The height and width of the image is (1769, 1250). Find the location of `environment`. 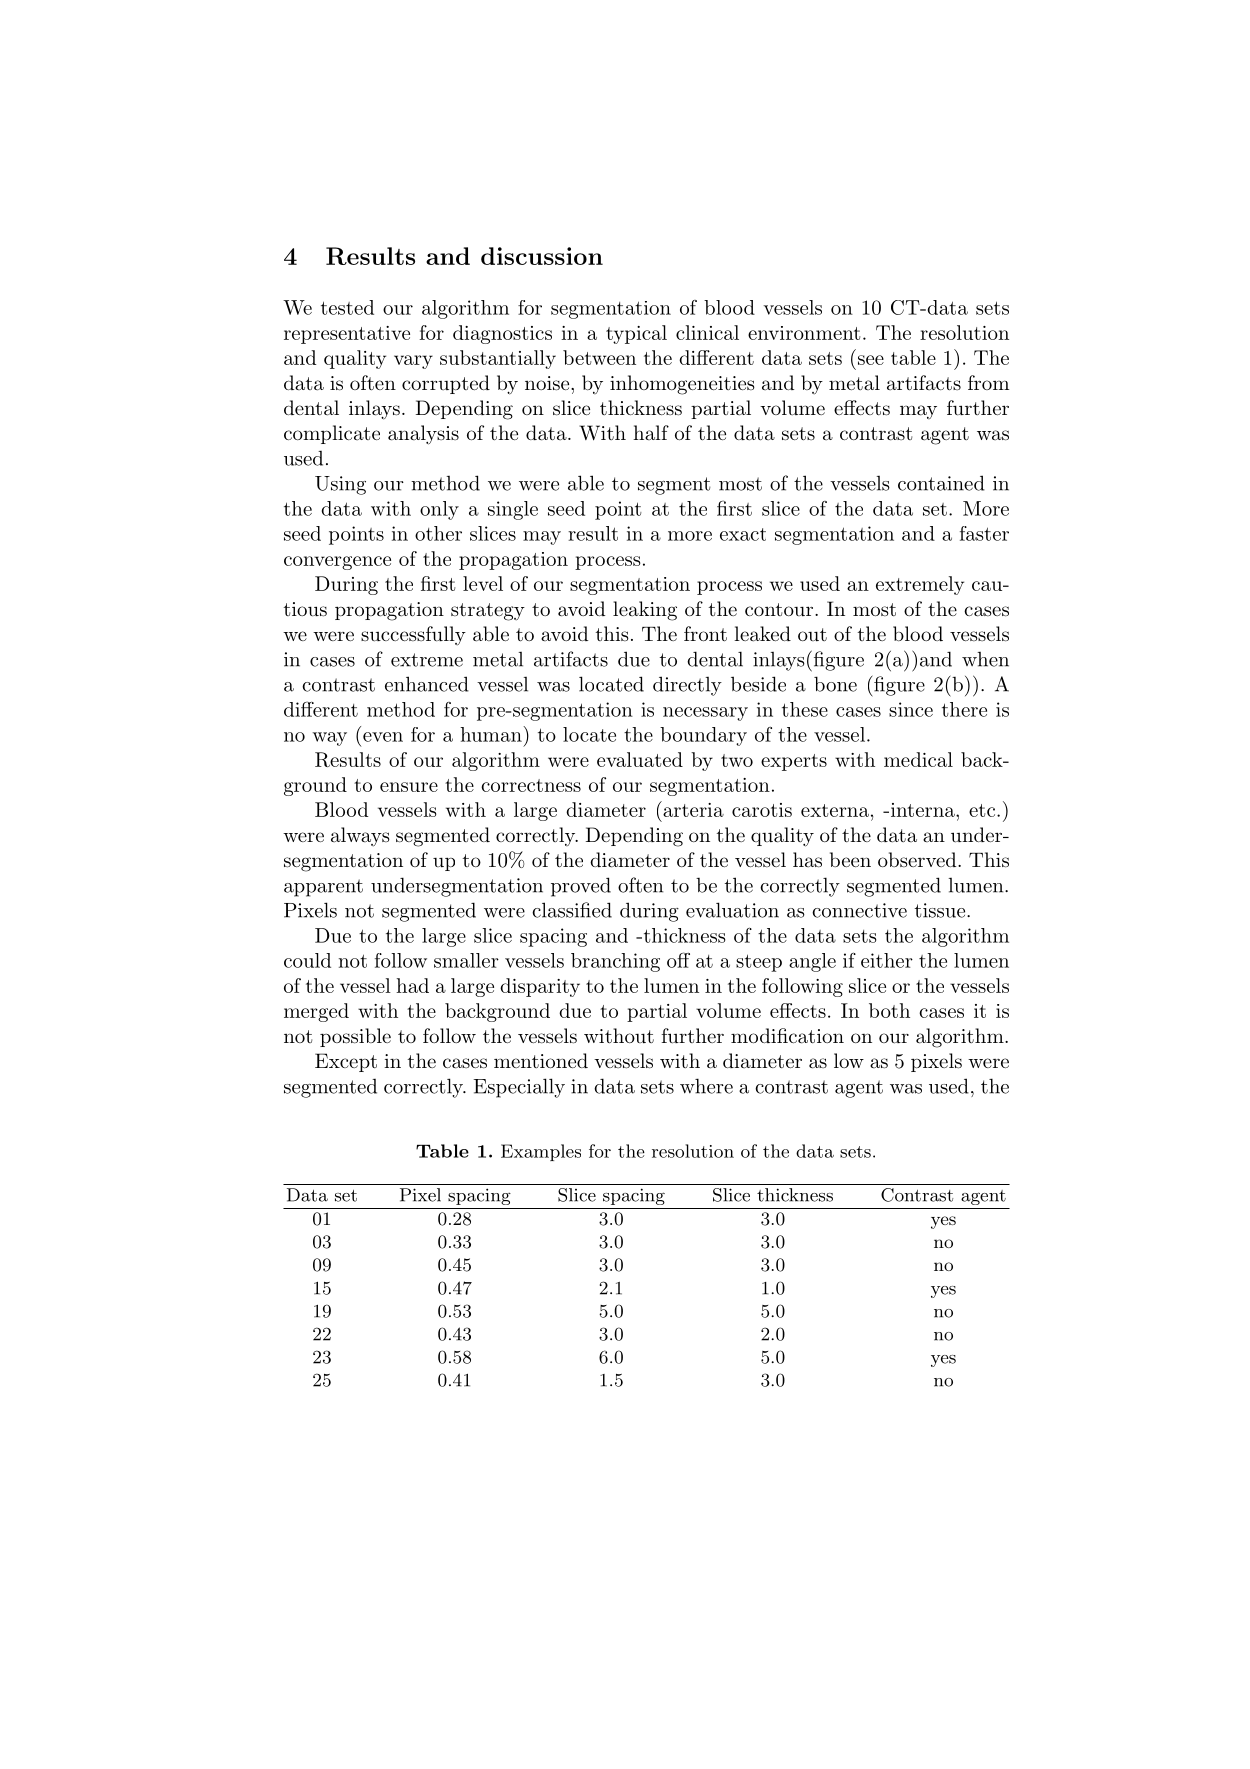

environment is located at coordinates (804, 333).
